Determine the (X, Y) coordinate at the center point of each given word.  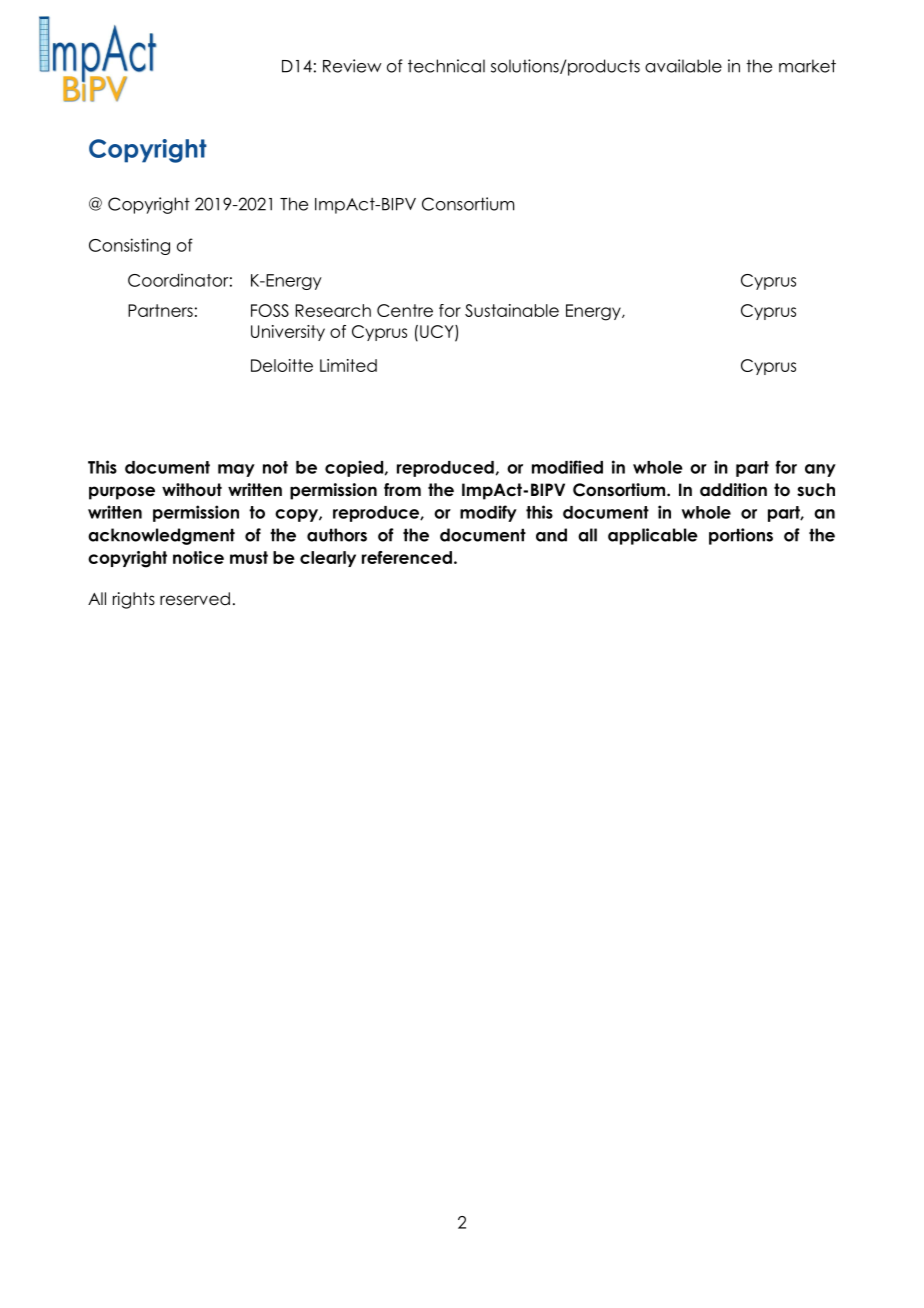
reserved (195, 599)
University (288, 333)
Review (352, 66)
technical (446, 66)
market (807, 66)
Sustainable (512, 310)
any (820, 470)
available (683, 66)
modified (567, 467)
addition (733, 490)
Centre (405, 310)
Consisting (129, 246)
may (236, 470)
